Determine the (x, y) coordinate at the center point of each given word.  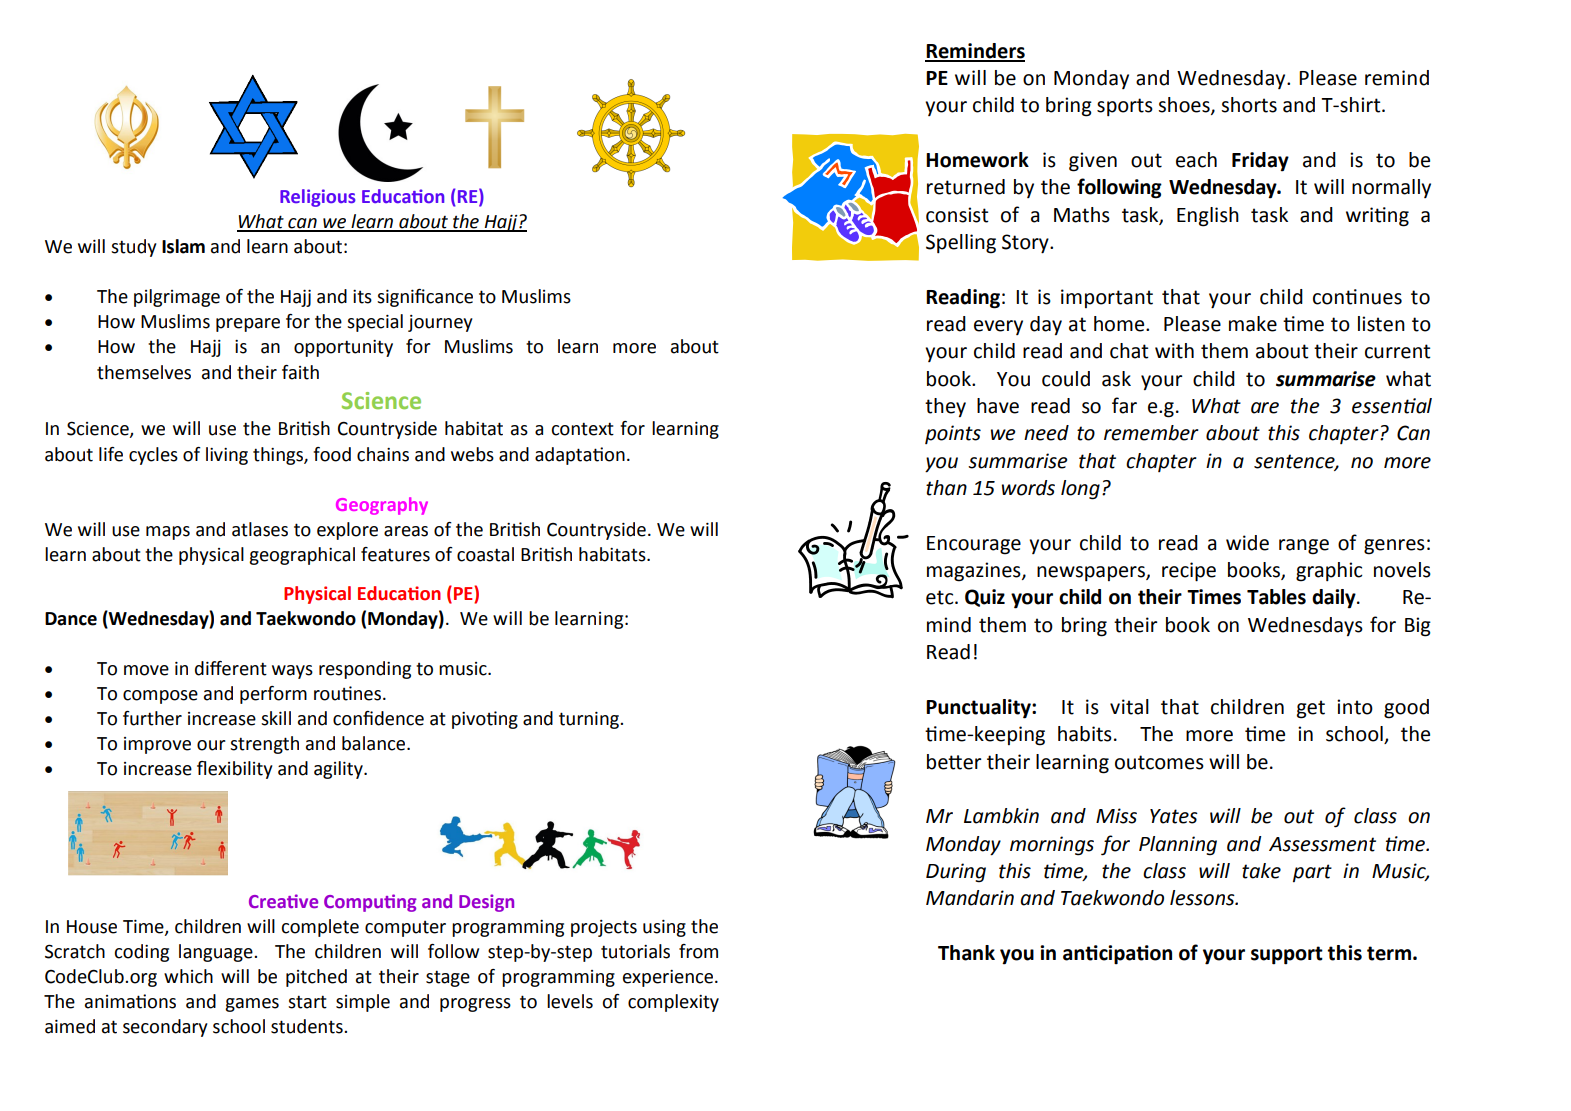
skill (276, 718)
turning (590, 720)
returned (966, 187)
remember (1151, 433)
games (252, 1005)
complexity (673, 1003)
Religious (318, 198)
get (1311, 709)
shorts (1249, 105)
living (227, 456)
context (582, 429)
